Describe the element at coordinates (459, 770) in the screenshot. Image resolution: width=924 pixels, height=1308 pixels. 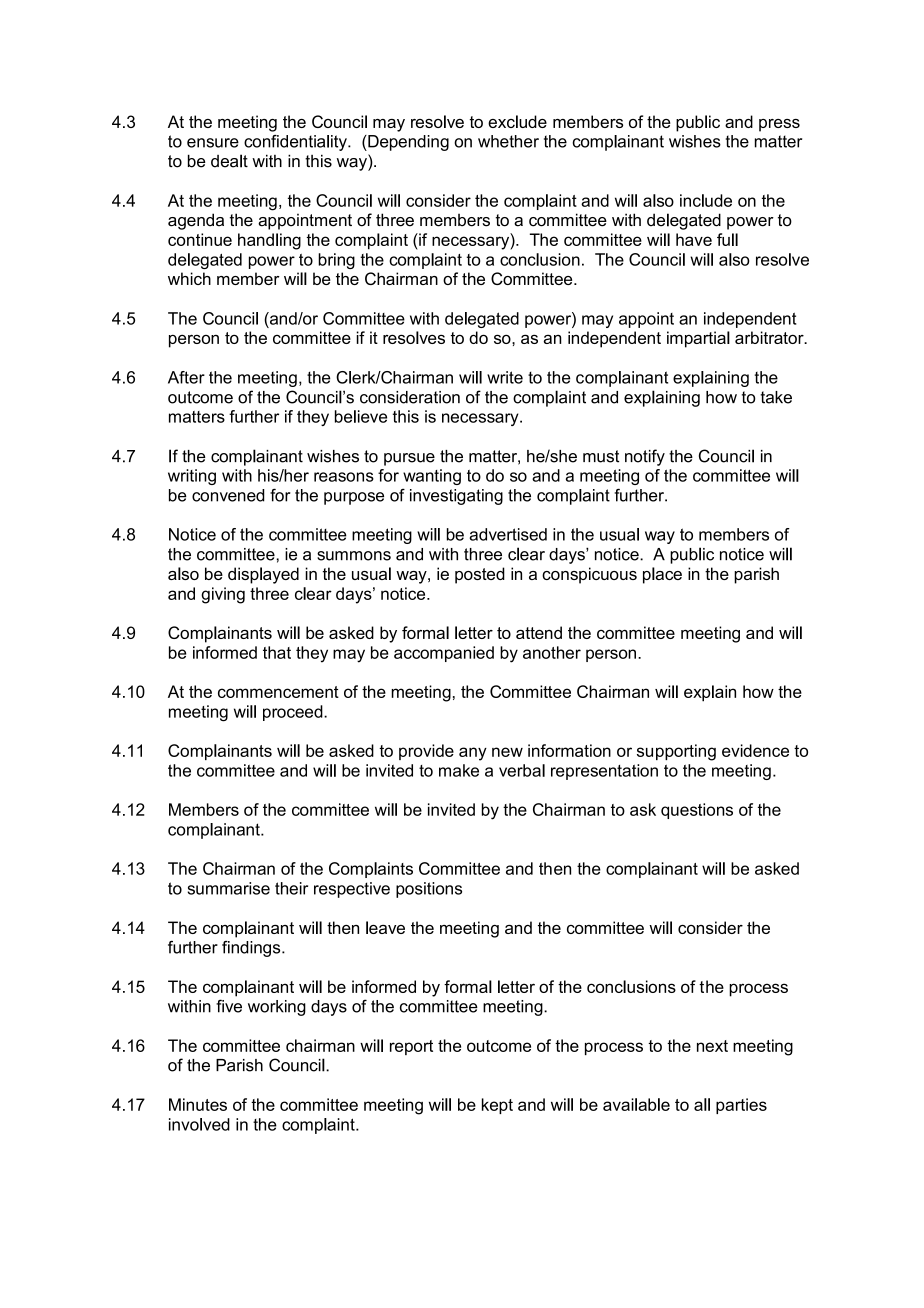
I see `make` at that location.
